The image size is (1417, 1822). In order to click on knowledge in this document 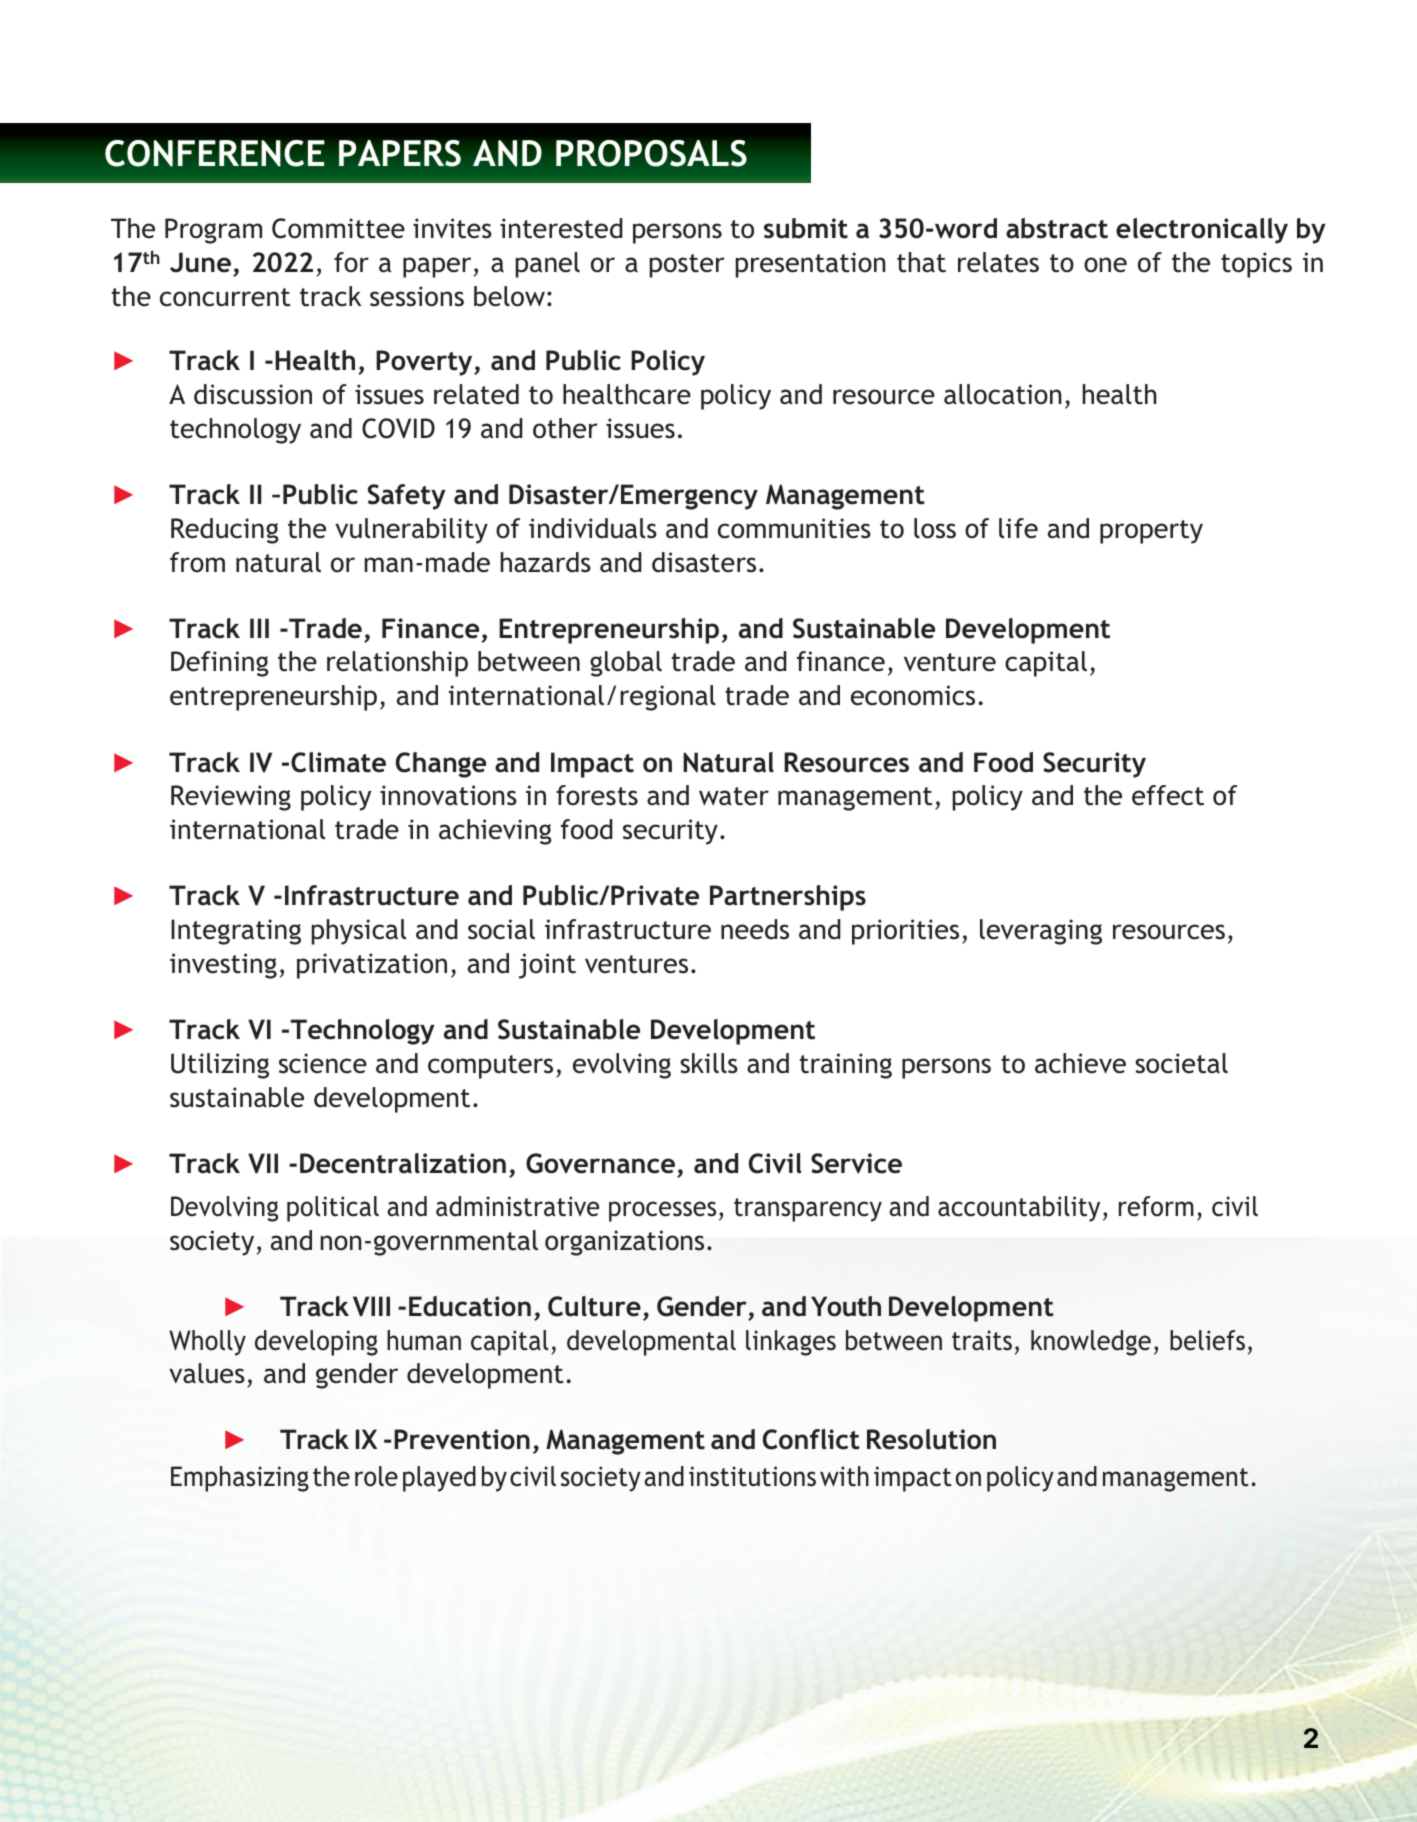, I will do `click(1091, 1343)`.
